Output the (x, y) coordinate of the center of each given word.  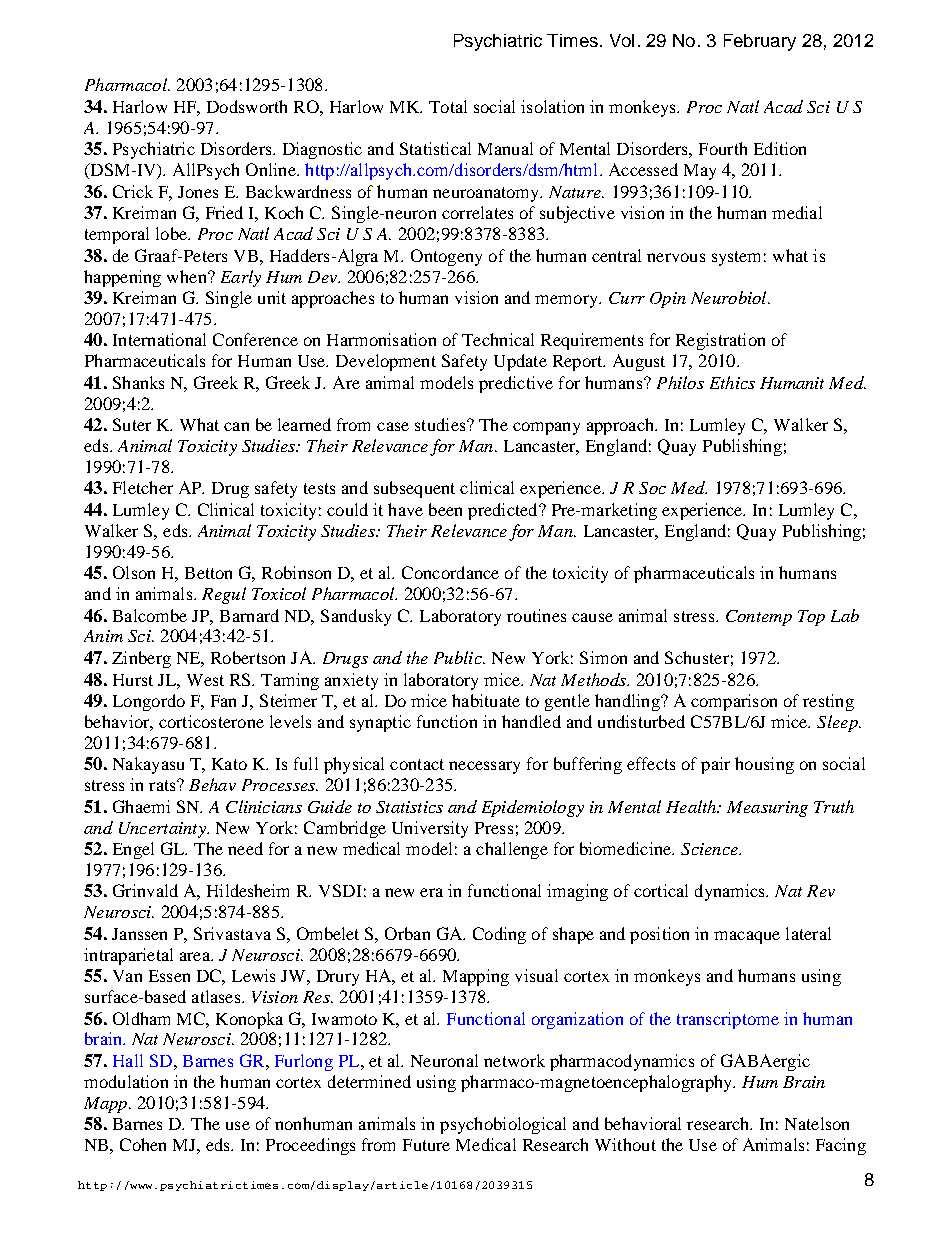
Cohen (143, 1144)
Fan (223, 701)
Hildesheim (248, 890)
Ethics (732, 382)
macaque (747, 937)
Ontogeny (446, 257)
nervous (676, 257)
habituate (486, 700)
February (760, 42)
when (188, 276)
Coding (499, 935)
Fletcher (143, 487)
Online (272, 169)
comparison (734, 702)
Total (448, 106)
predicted (504, 511)
